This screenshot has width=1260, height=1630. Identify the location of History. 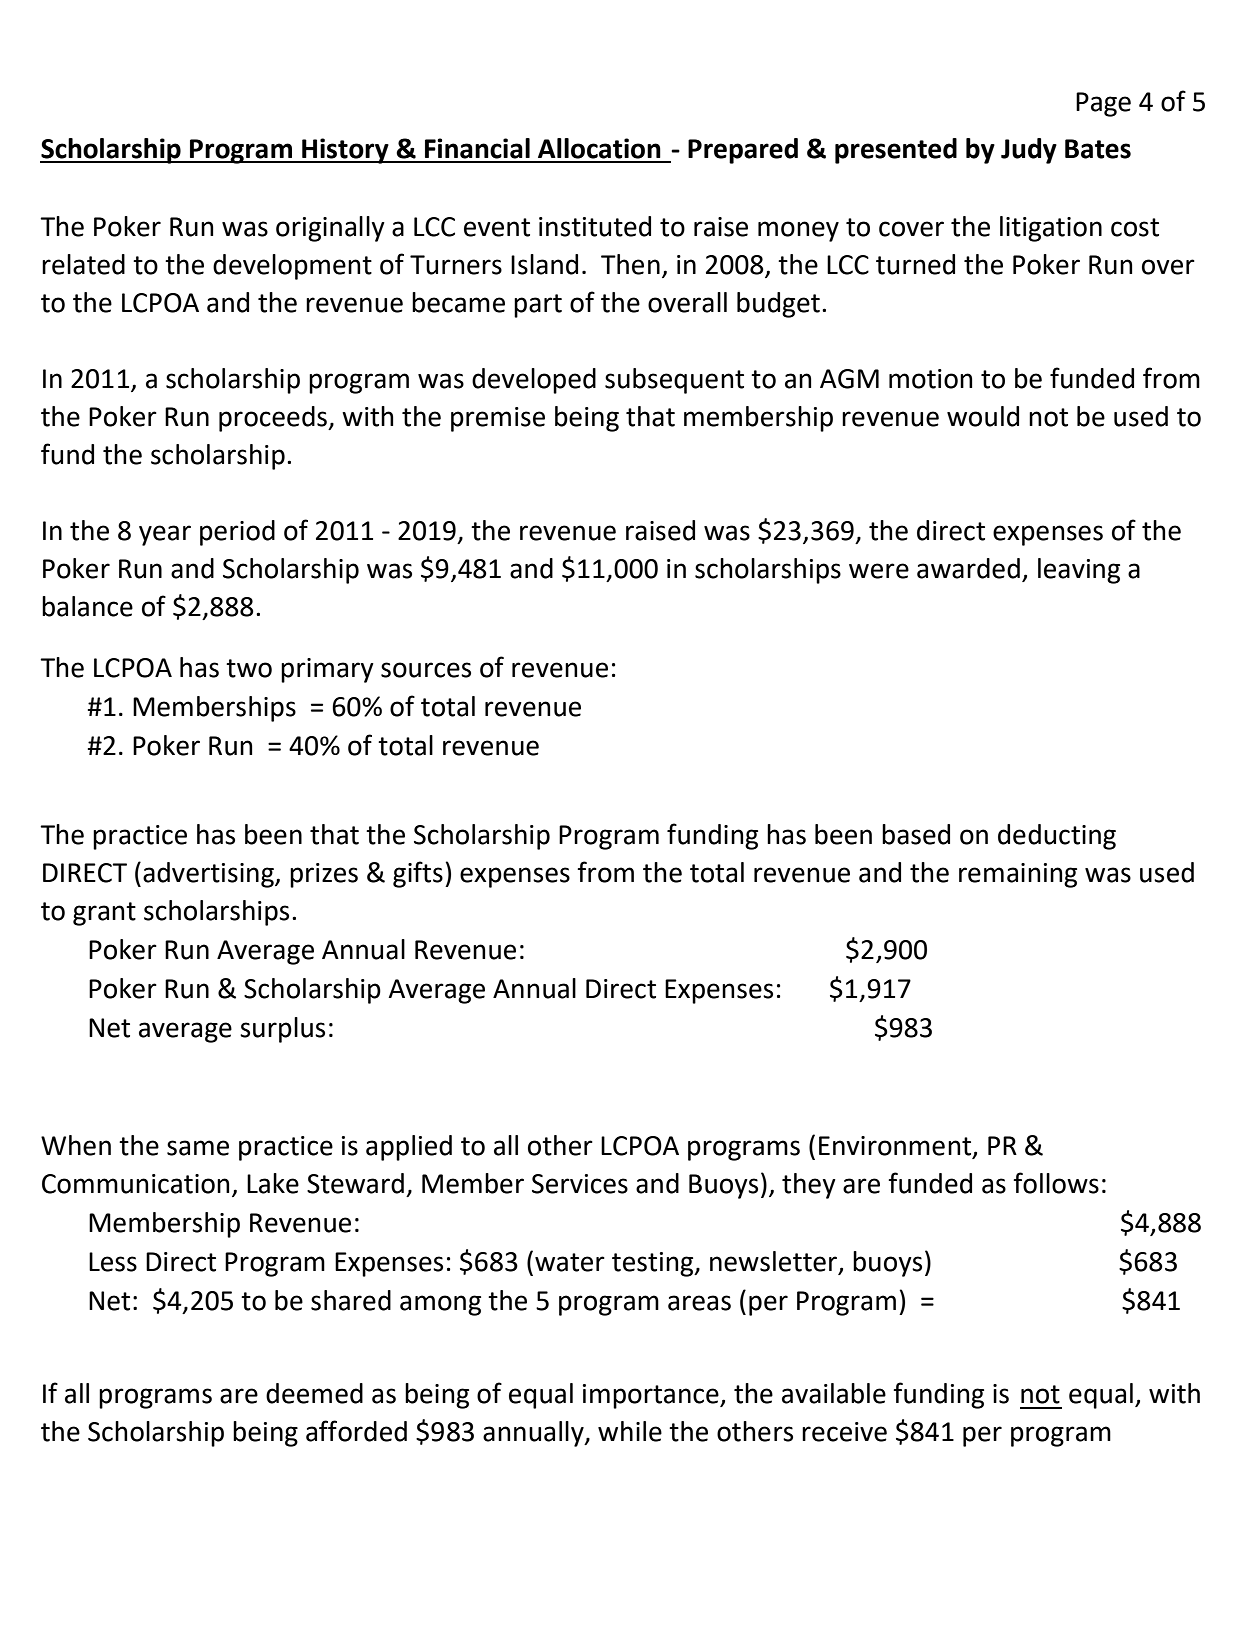
(345, 151).
